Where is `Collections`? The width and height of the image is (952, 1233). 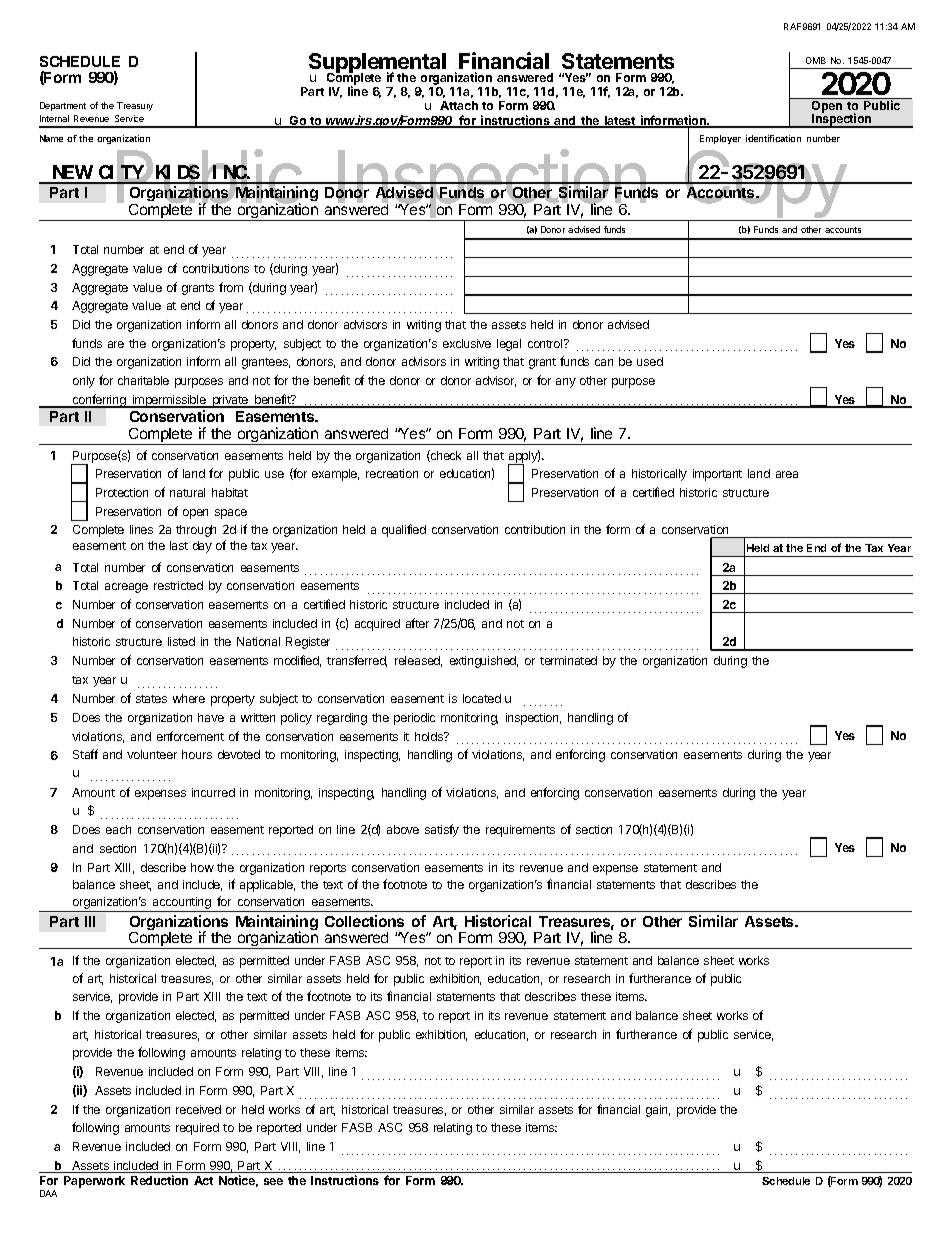
Collections is located at coordinates (364, 921).
